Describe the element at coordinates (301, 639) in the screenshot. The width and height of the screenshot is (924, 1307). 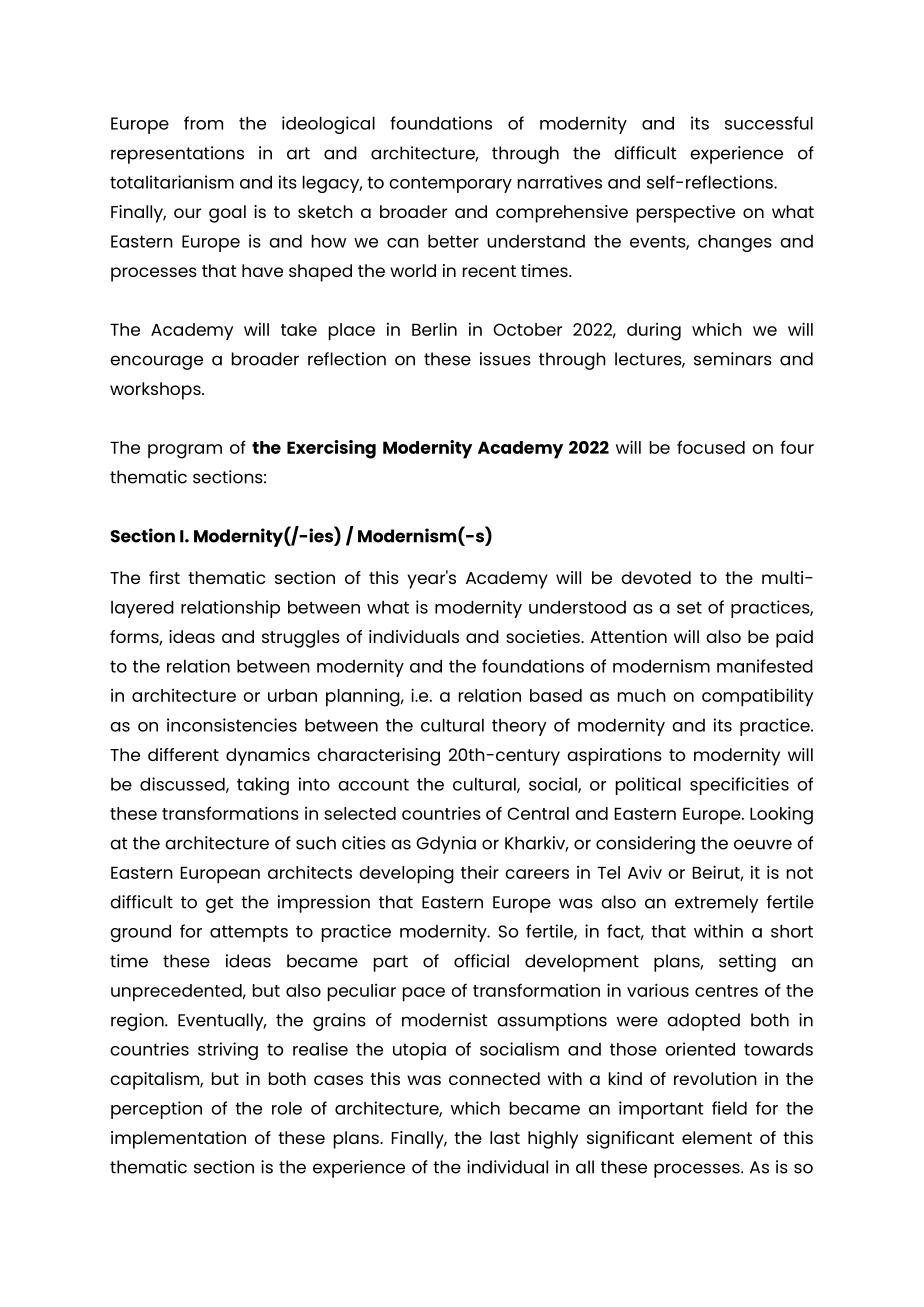
I see `struggles` at that location.
